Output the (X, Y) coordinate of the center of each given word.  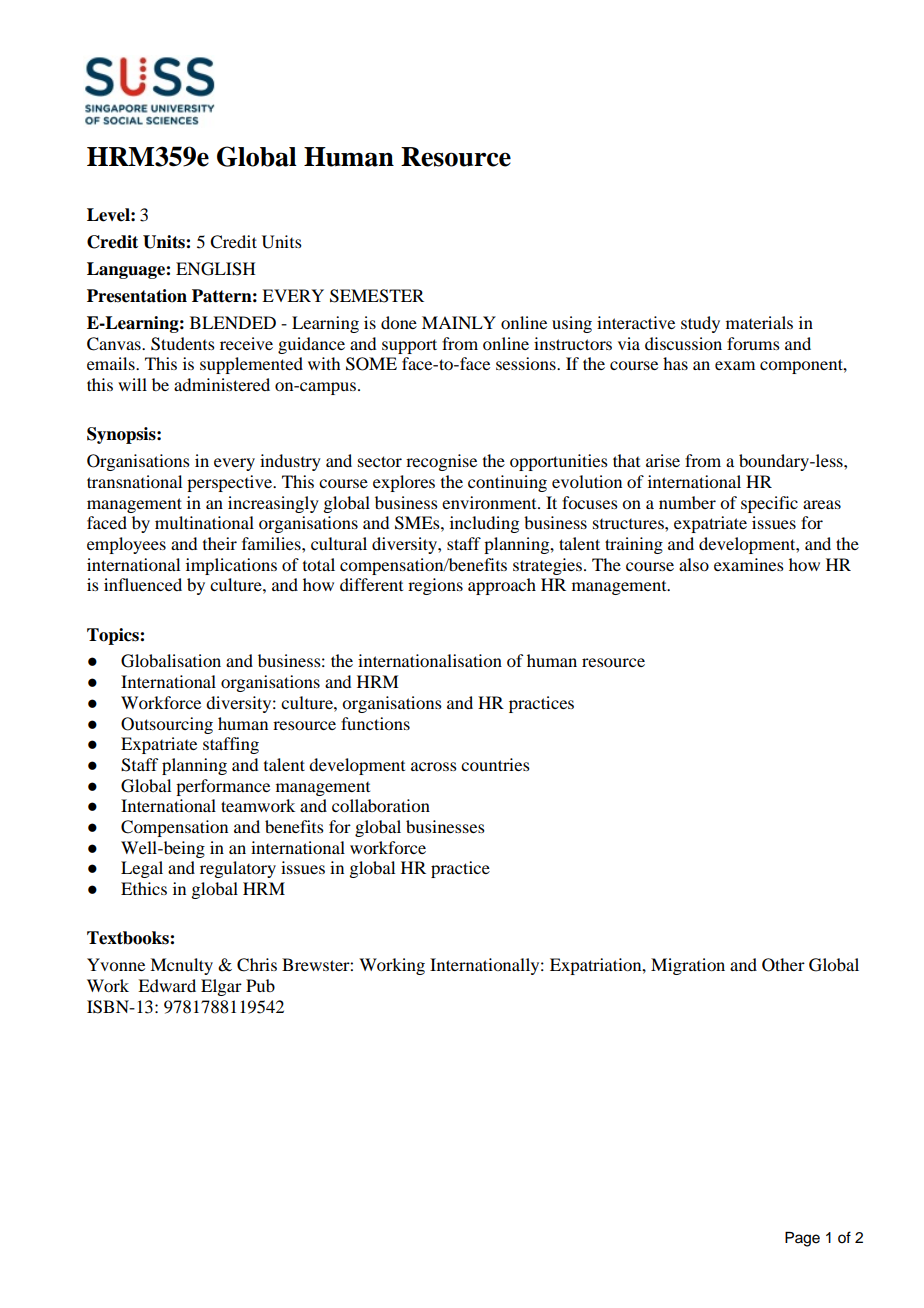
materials (759, 322)
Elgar (221, 987)
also (694, 564)
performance (223, 787)
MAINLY (459, 322)
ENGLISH (216, 269)
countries (495, 764)
